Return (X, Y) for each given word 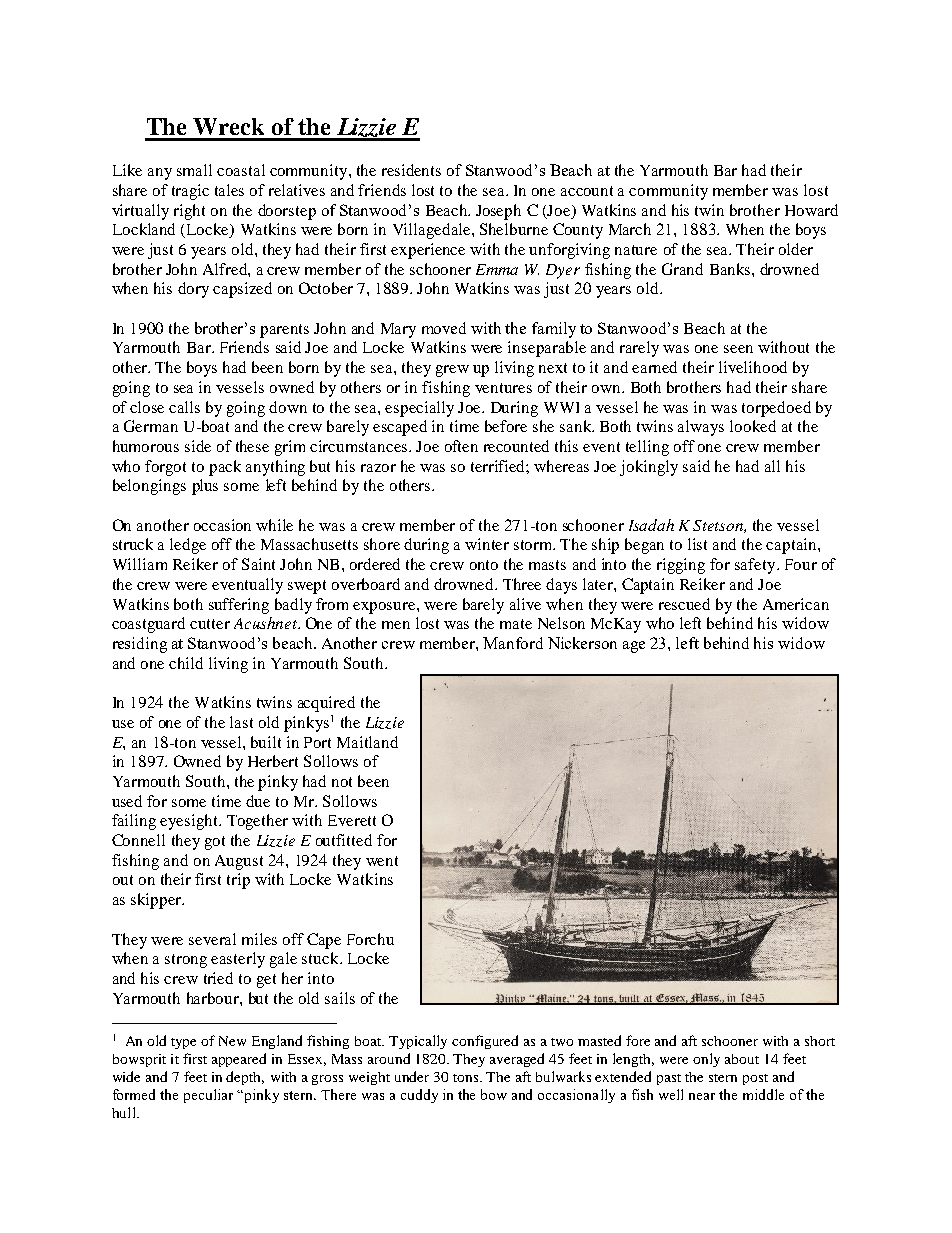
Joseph (498, 212)
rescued (684, 604)
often (461, 446)
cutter (210, 624)
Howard (811, 210)
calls (184, 407)
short (820, 1041)
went (382, 861)
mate (516, 624)
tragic (190, 192)
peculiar (208, 1096)
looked (753, 426)
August (239, 862)
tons (467, 1078)
